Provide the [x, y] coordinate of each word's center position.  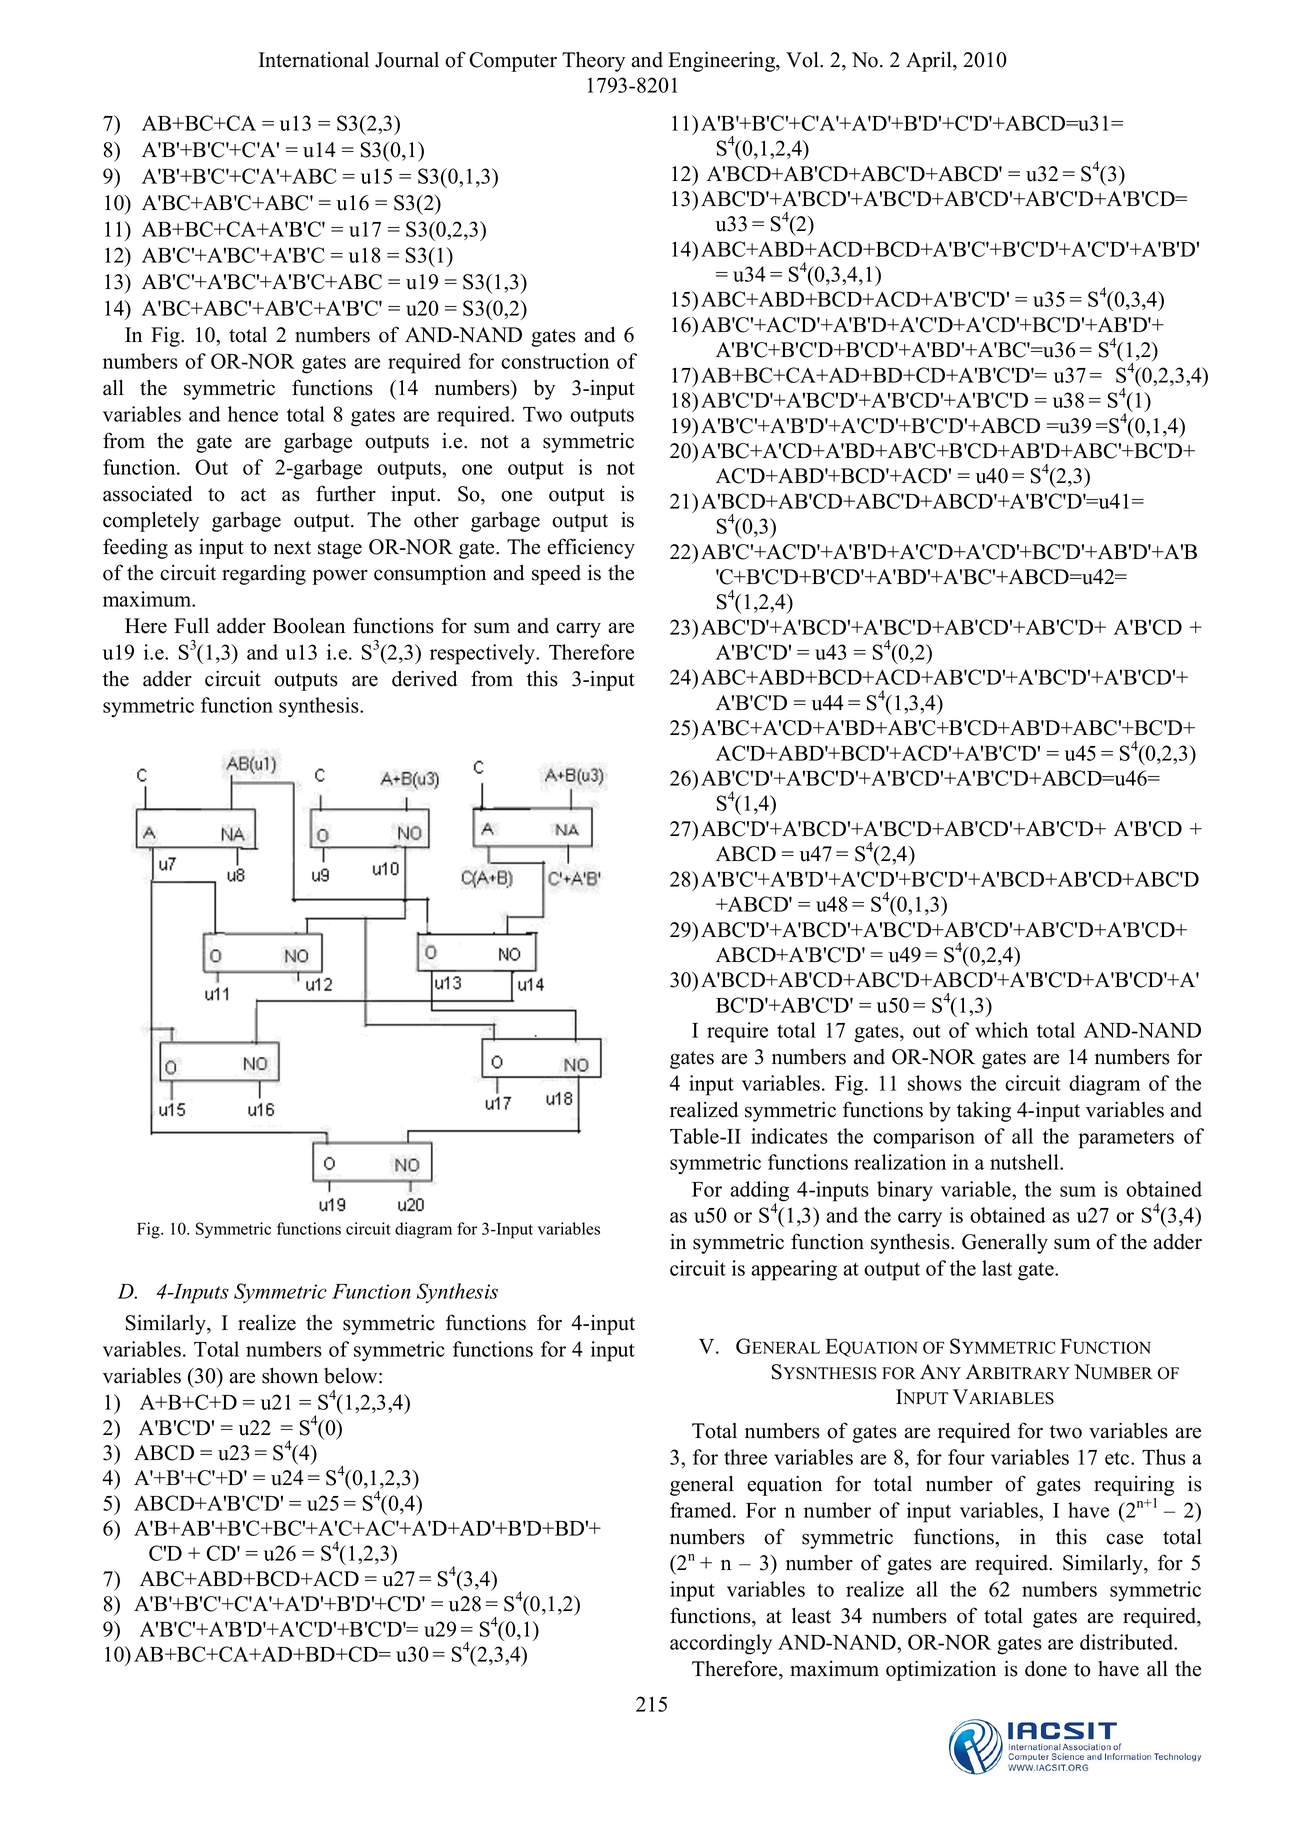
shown [290, 1375]
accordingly [721, 1644]
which [1001, 1030]
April [930, 61]
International [314, 60]
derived [424, 678]
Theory [593, 61]
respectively [484, 654]
